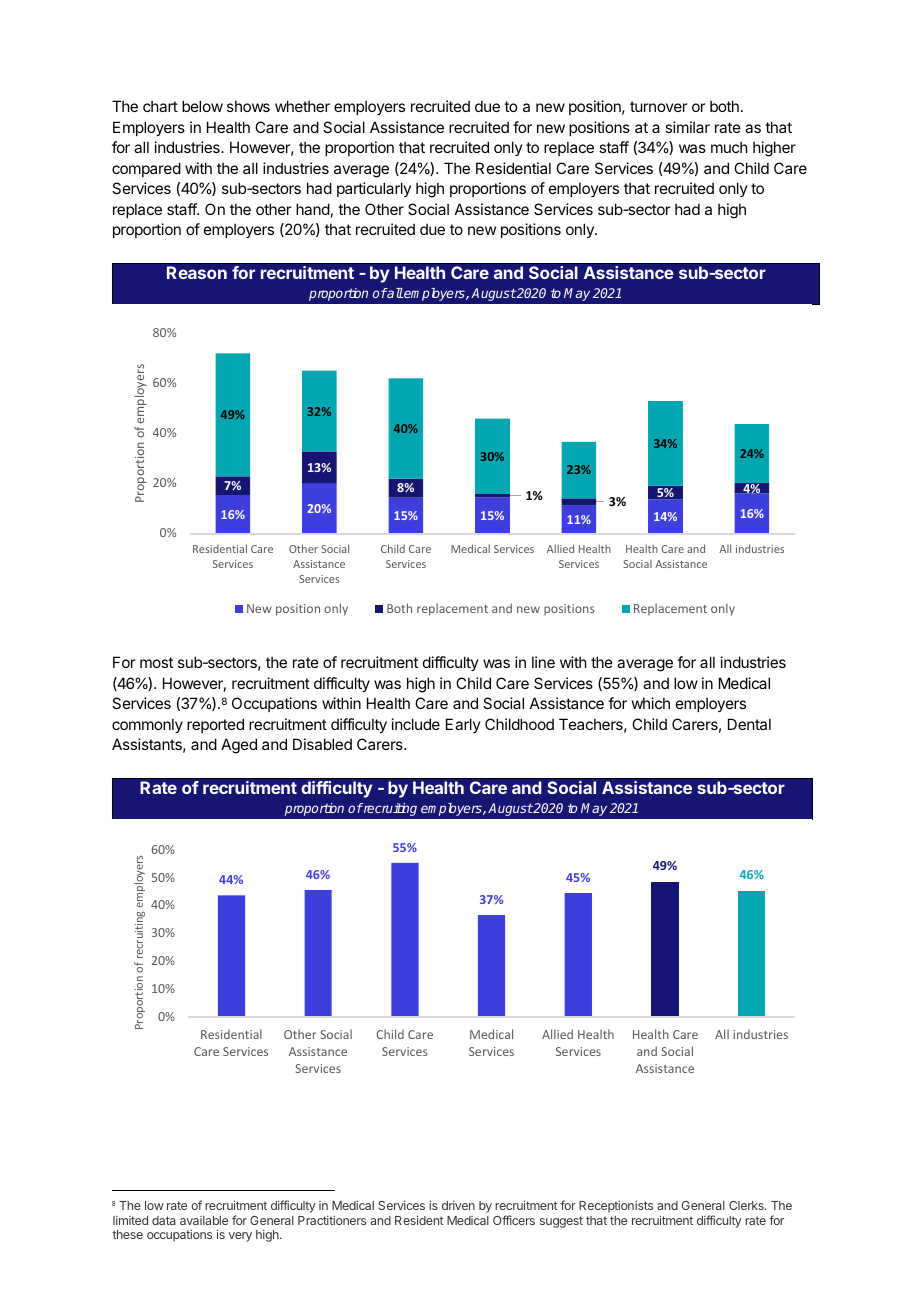  Describe the element at coordinates (374, 189) in the image. I see `particularly` at that location.
